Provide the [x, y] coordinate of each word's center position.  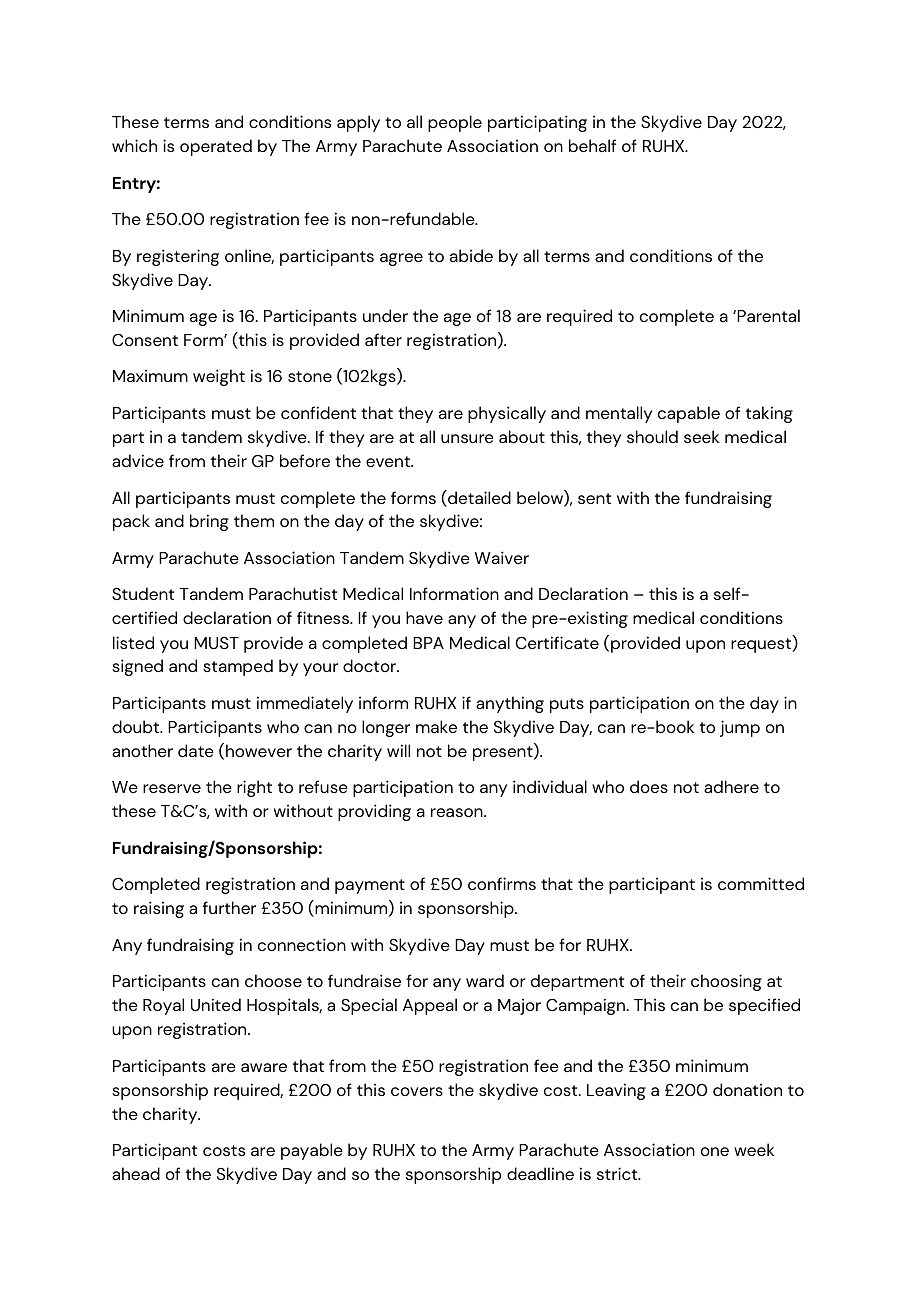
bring [209, 522]
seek [702, 436]
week [754, 1149]
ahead [136, 1173]
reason [458, 812]
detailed [478, 498]
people [455, 123]
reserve [172, 788]
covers [417, 1091]
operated [216, 147]
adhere [731, 786]
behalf [592, 145]
